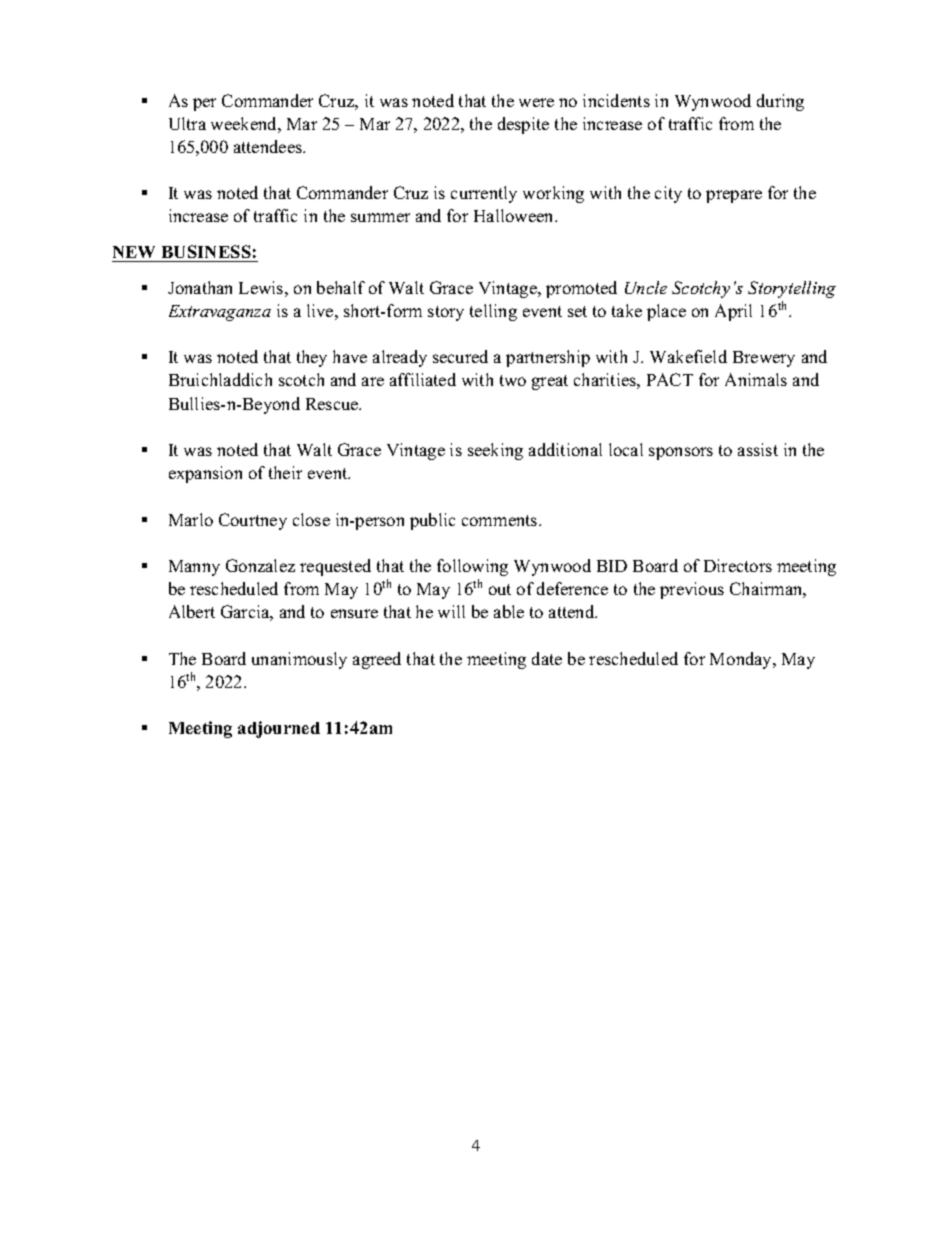  I want to click on Ultra, so click(187, 123).
